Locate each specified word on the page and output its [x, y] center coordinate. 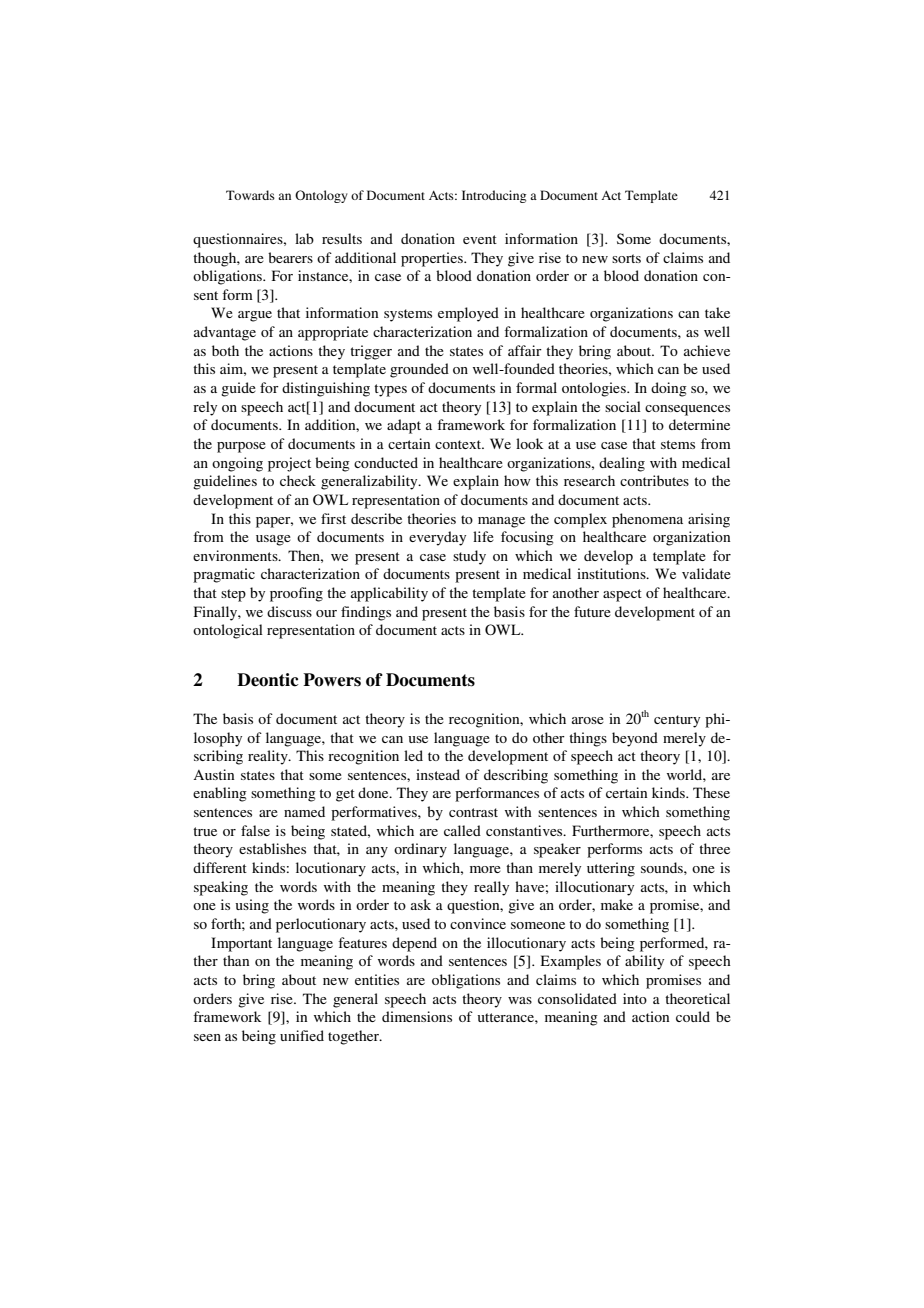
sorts [626, 258]
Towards [250, 195]
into [635, 998]
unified [302, 1035]
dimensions [417, 1016]
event [480, 239]
